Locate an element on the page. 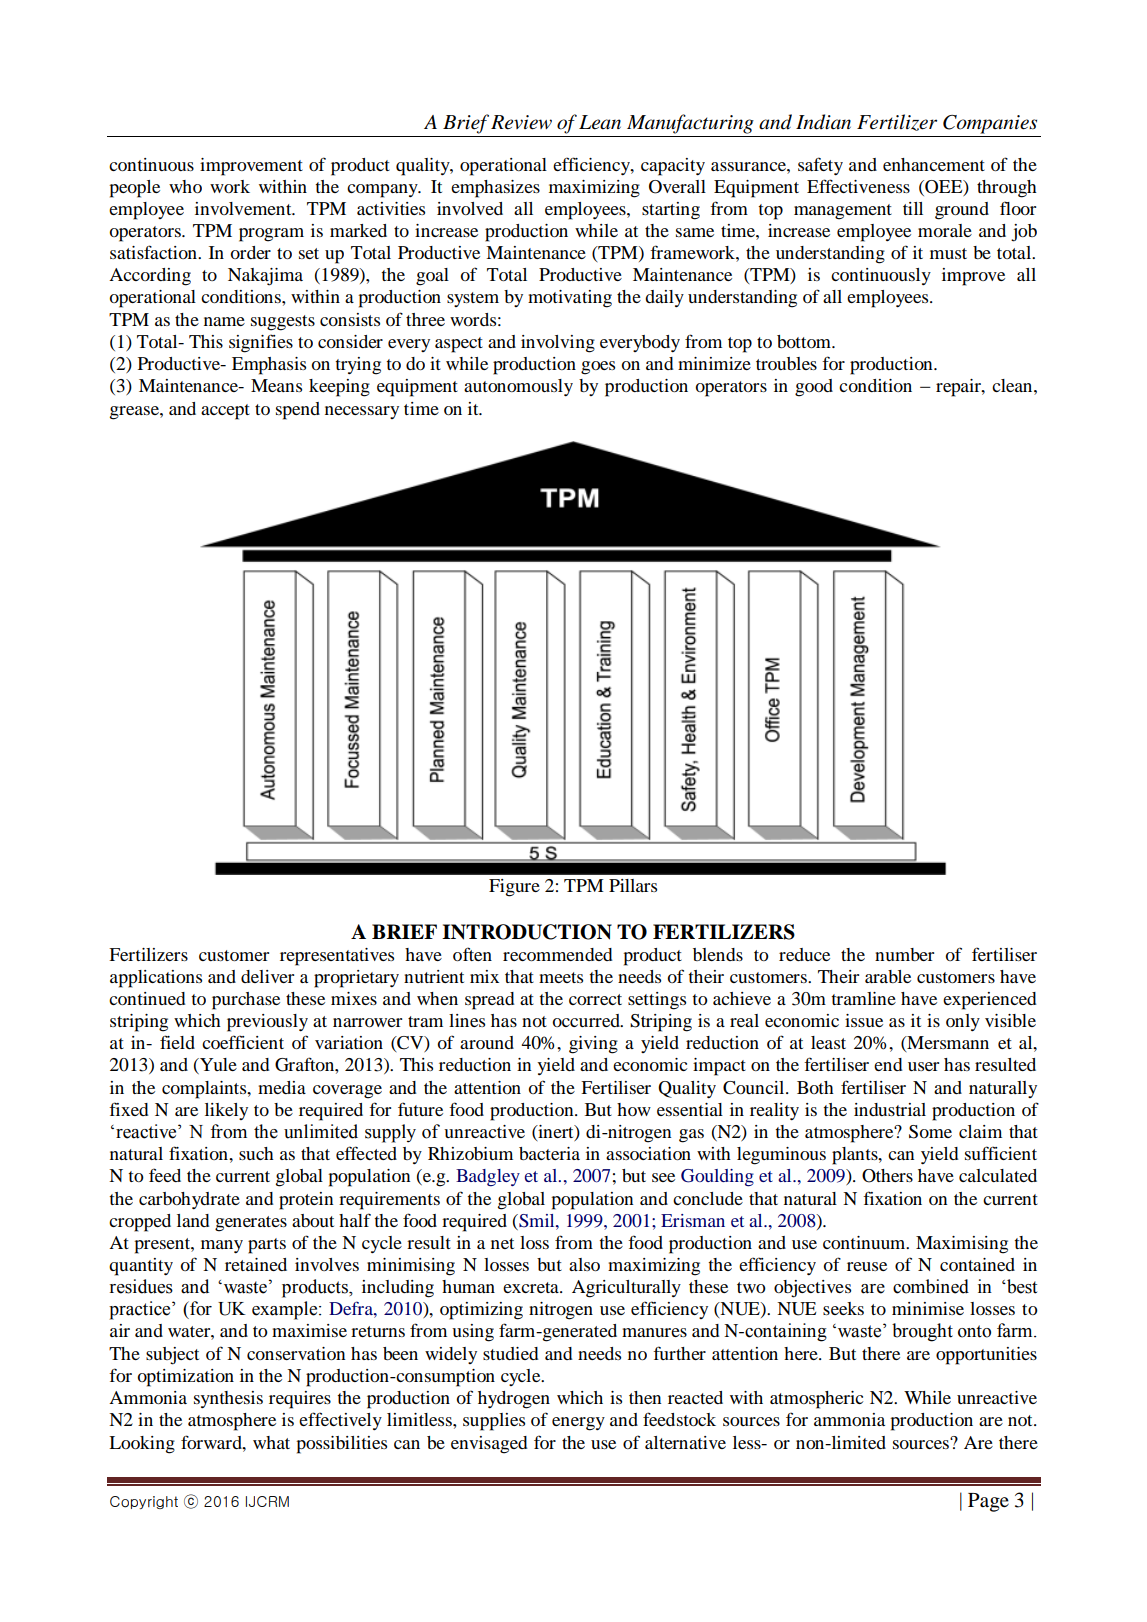 The image size is (1147, 1622). number is located at coordinates (904, 954).
